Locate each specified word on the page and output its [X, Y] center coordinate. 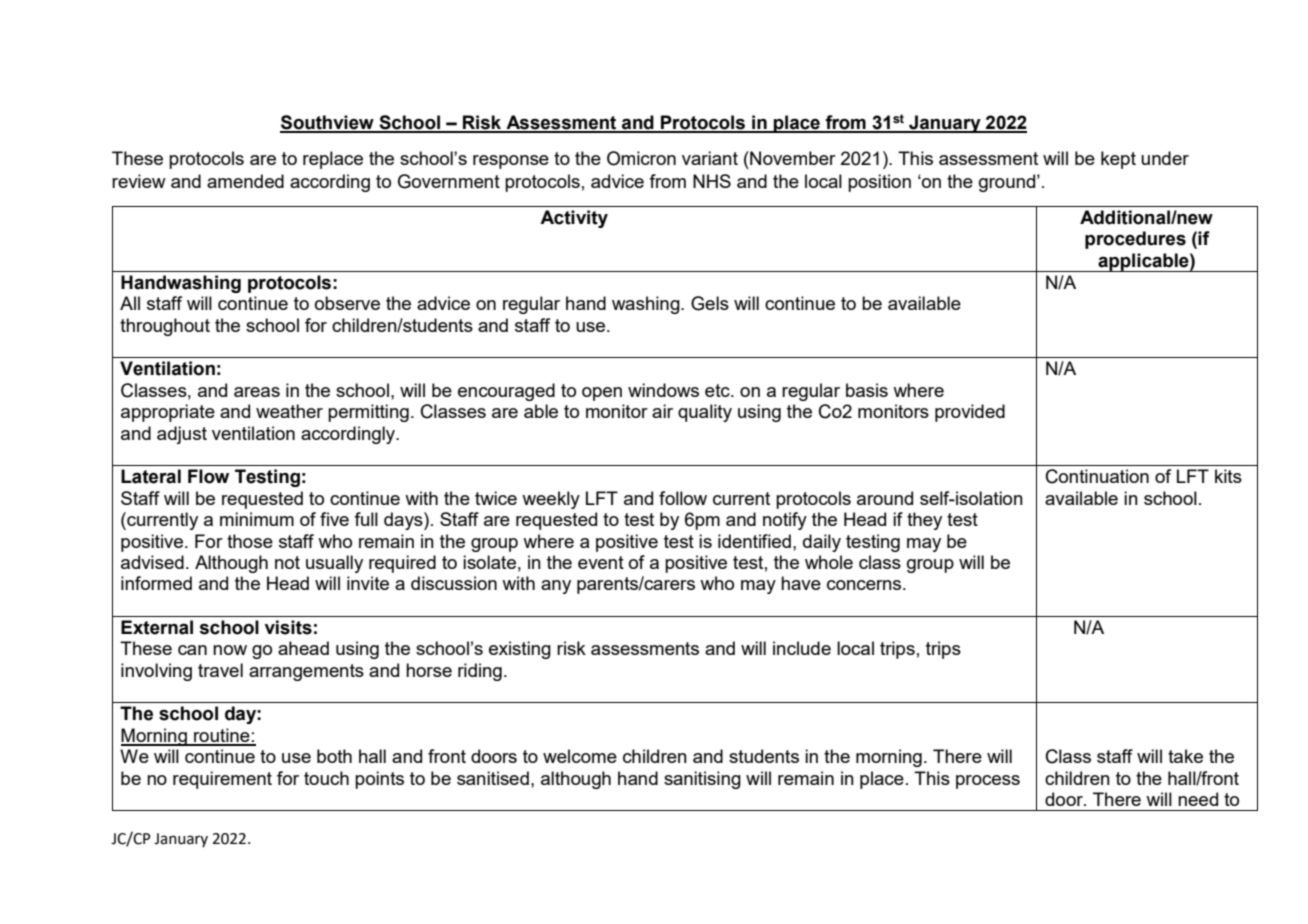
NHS [712, 181]
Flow [208, 476]
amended [245, 181]
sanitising [702, 780]
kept [1118, 160]
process [988, 782]
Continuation [1097, 476]
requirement [222, 780]
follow [683, 498]
